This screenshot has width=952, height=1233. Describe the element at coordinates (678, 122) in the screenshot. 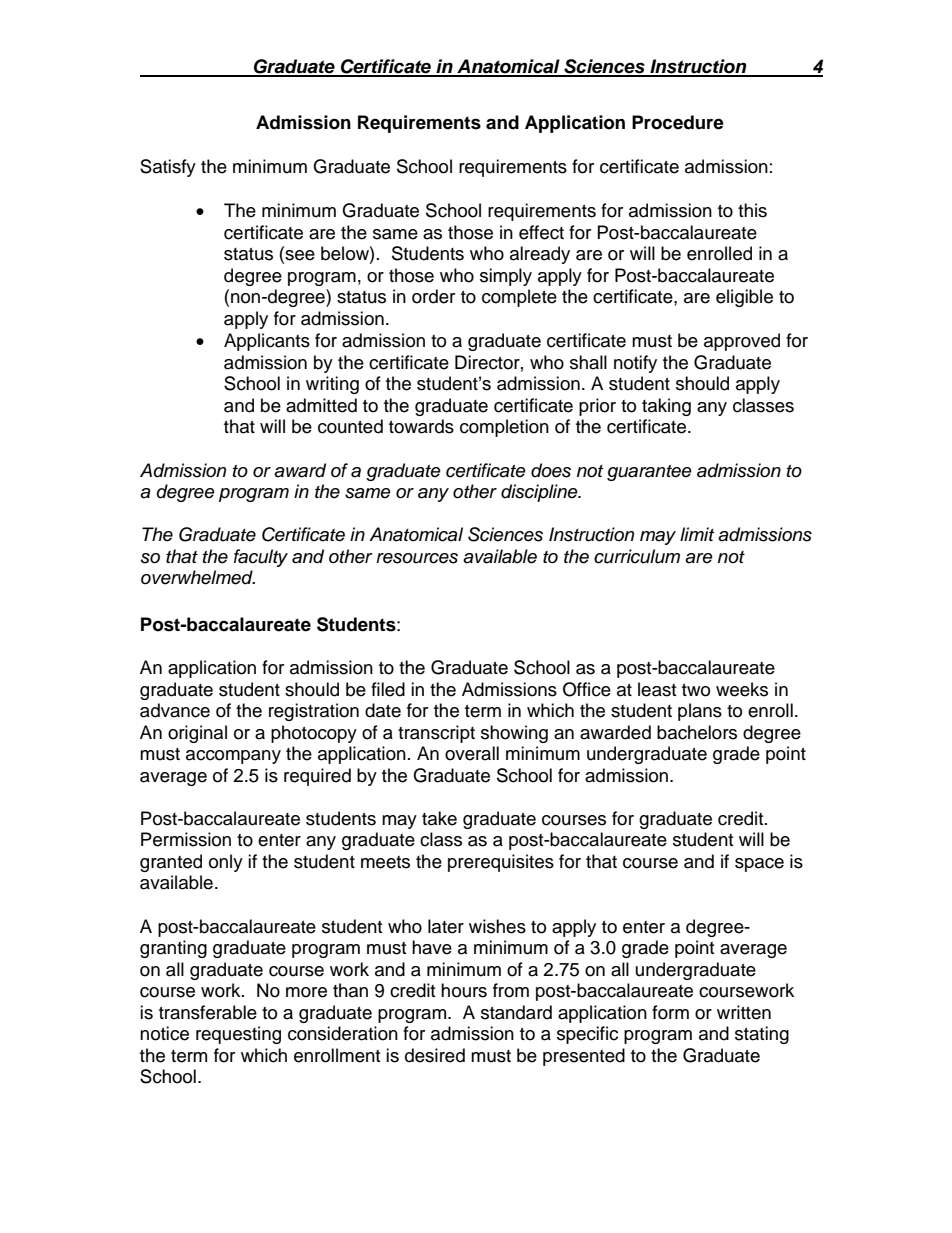

I see `Procedure` at that location.
